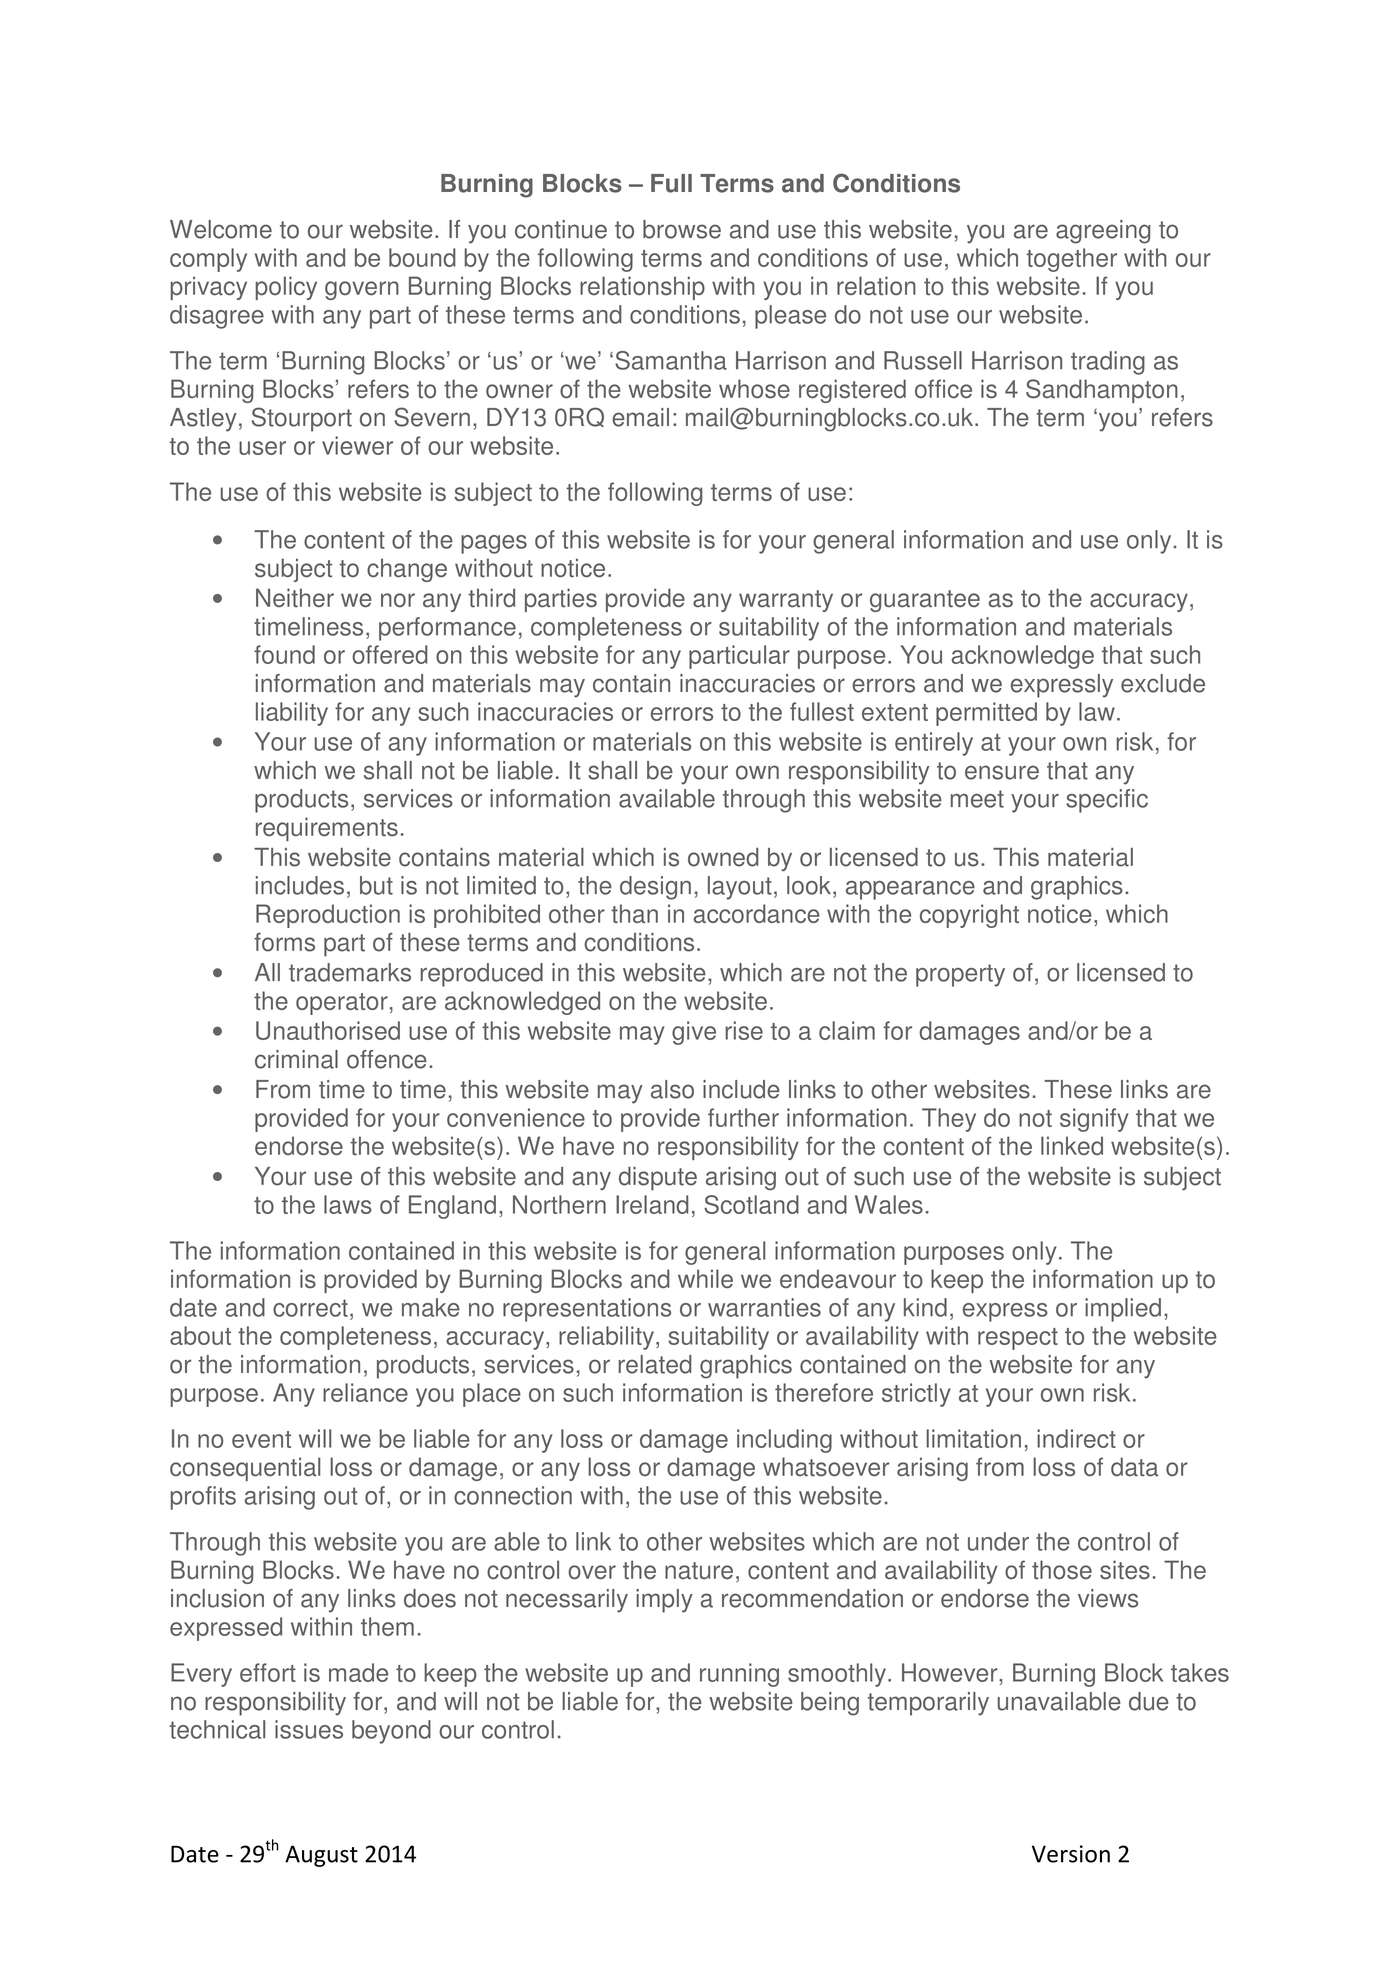 This screenshot has height=1981, width=1400. I want to click on Version, so click(1071, 1854).
